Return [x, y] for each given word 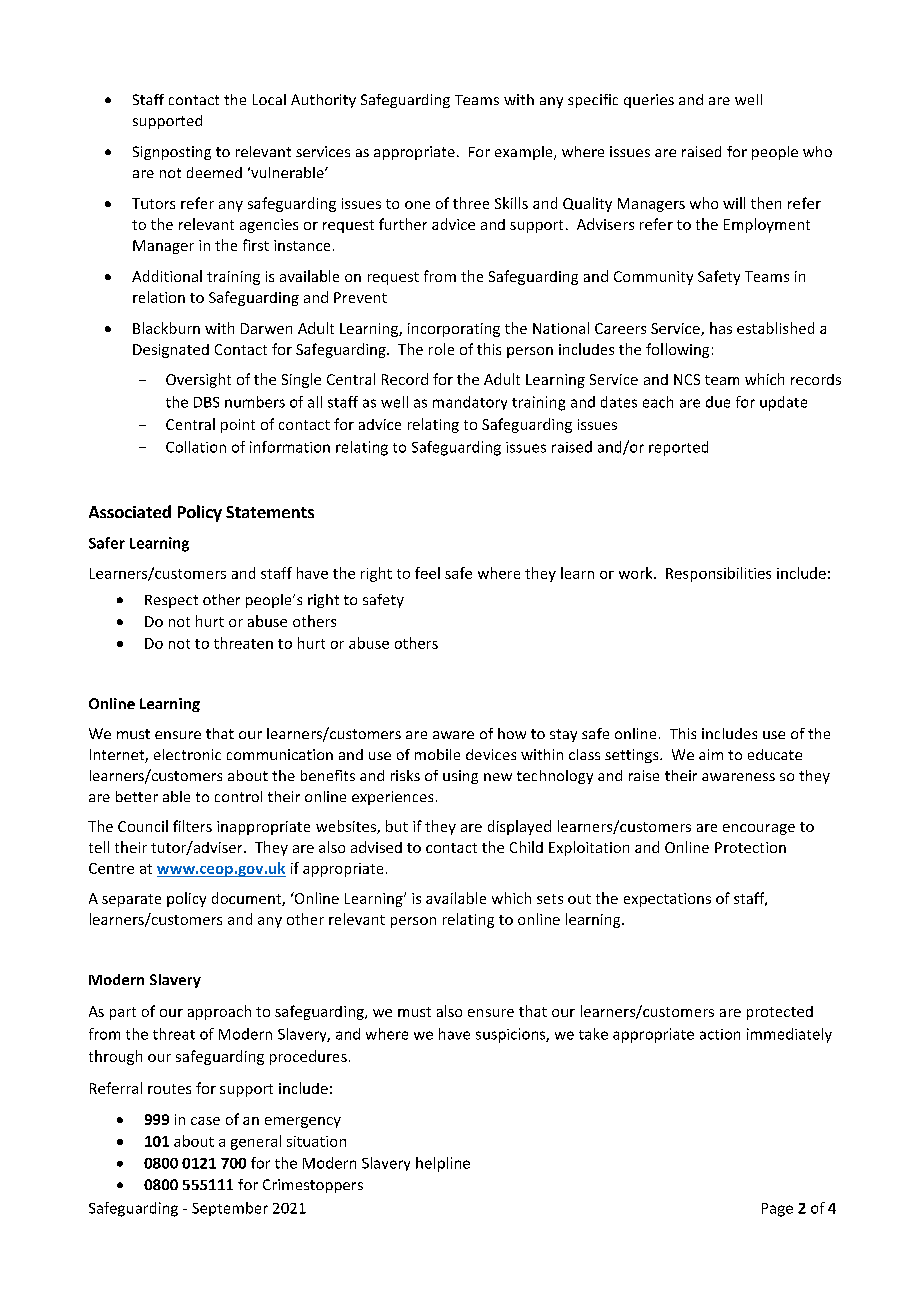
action [720, 1034]
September [230, 1209]
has [721, 328]
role [441, 349]
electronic [187, 754]
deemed [214, 172]
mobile [437, 754]
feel [427, 573]
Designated [171, 351]
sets [550, 899]
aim [711, 754]
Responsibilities [718, 574]
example [525, 153]
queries [649, 101]
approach [219, 1012]
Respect [171, 601]
